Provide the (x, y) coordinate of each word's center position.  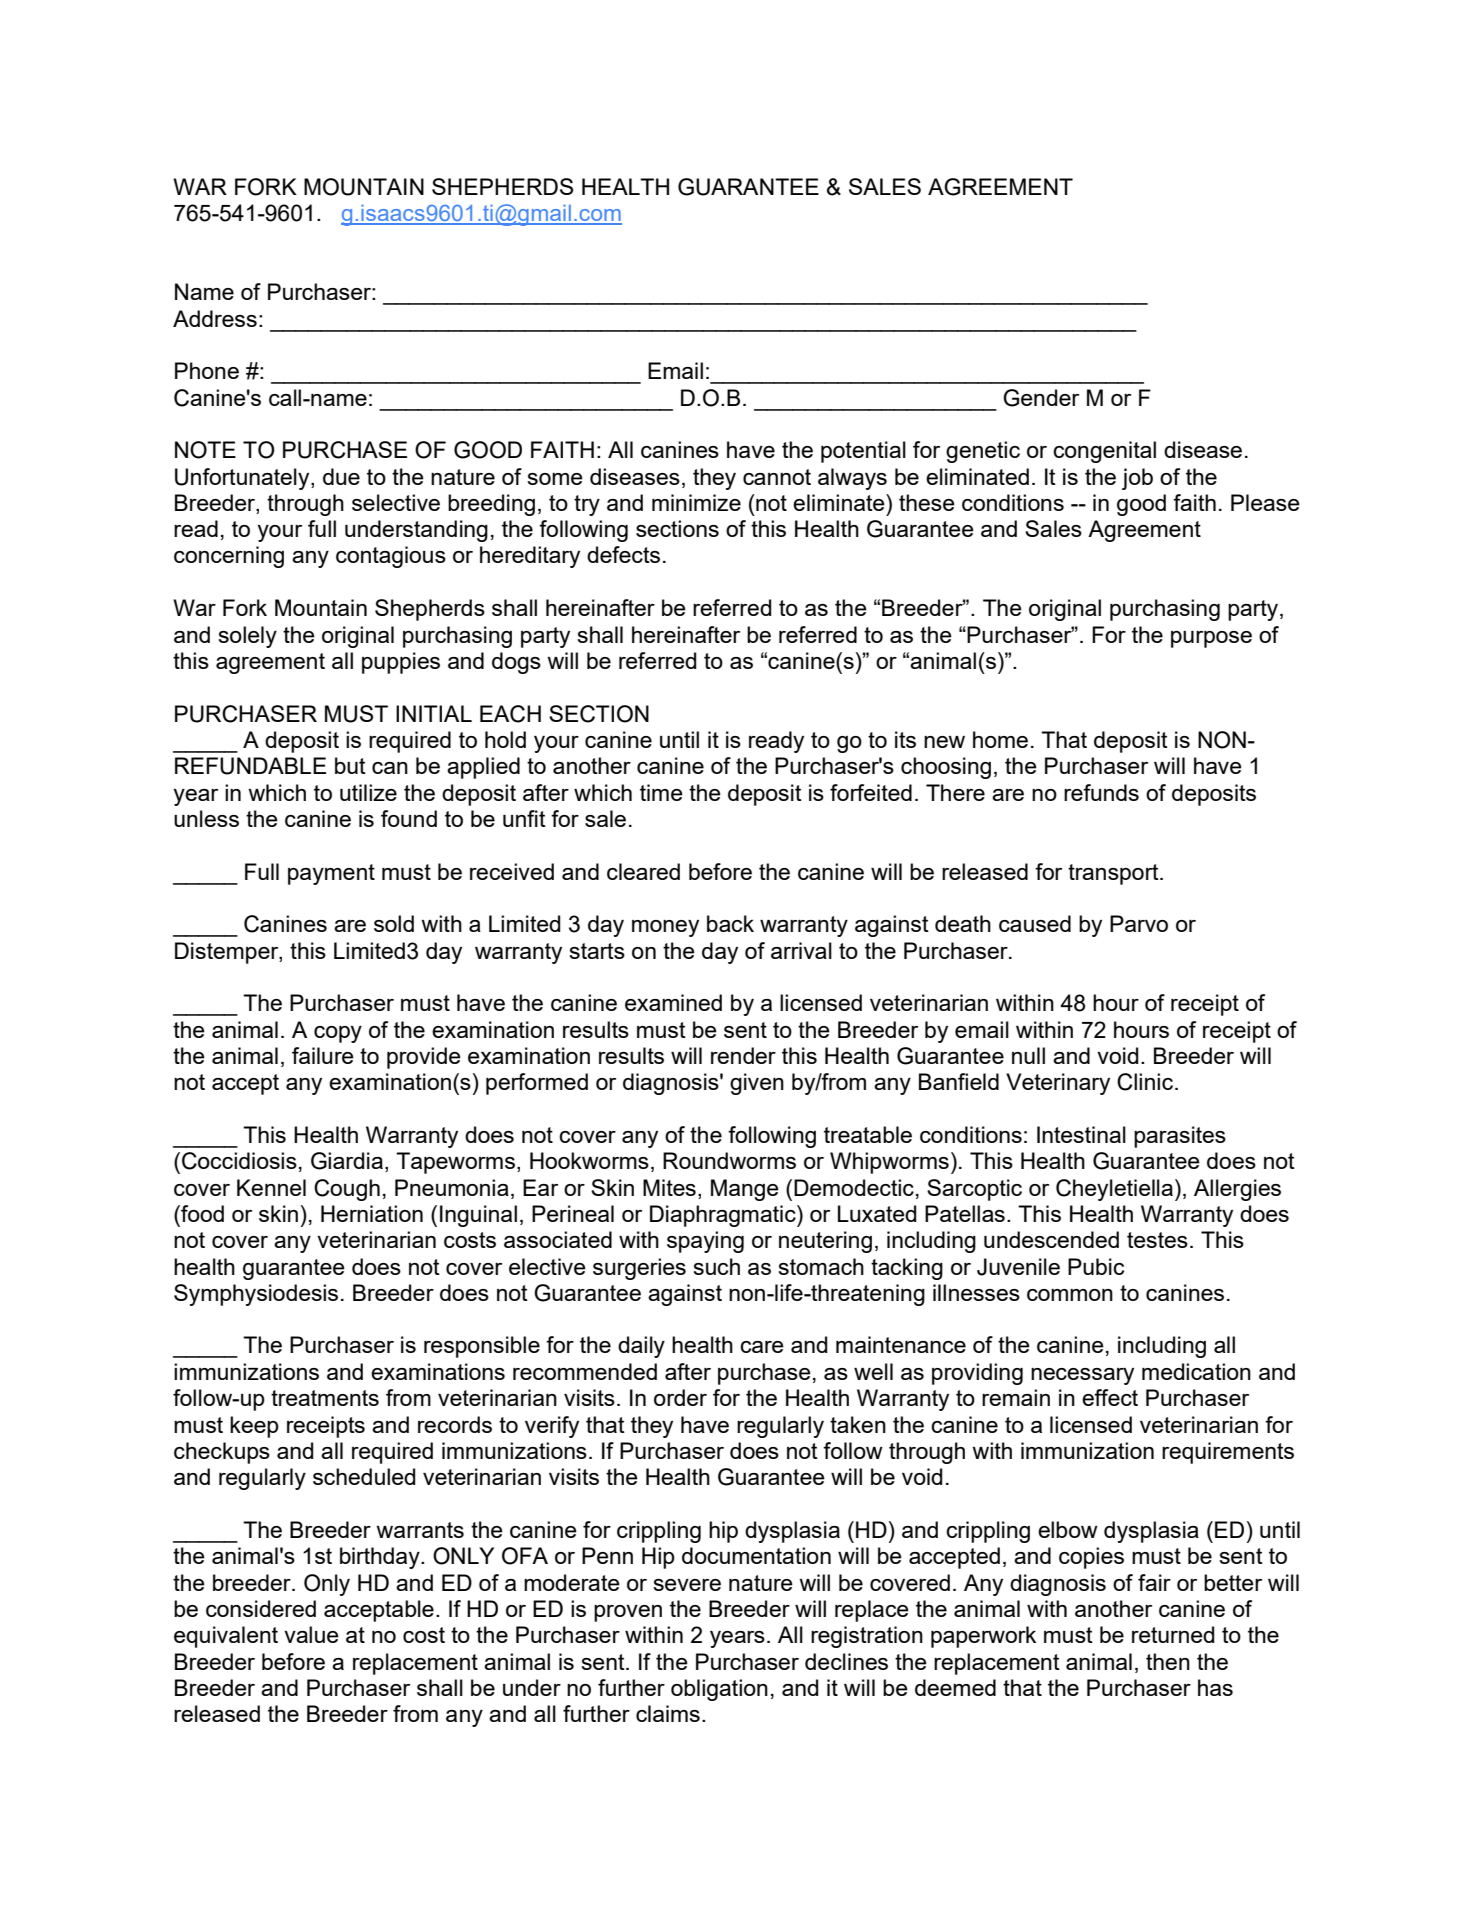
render (743, 1055)
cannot (777, 477)
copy (338, 1034)
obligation (719, 1690)
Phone (207, 370)
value (311, 1634)
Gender (1041, 398)
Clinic (1145, 1082)
